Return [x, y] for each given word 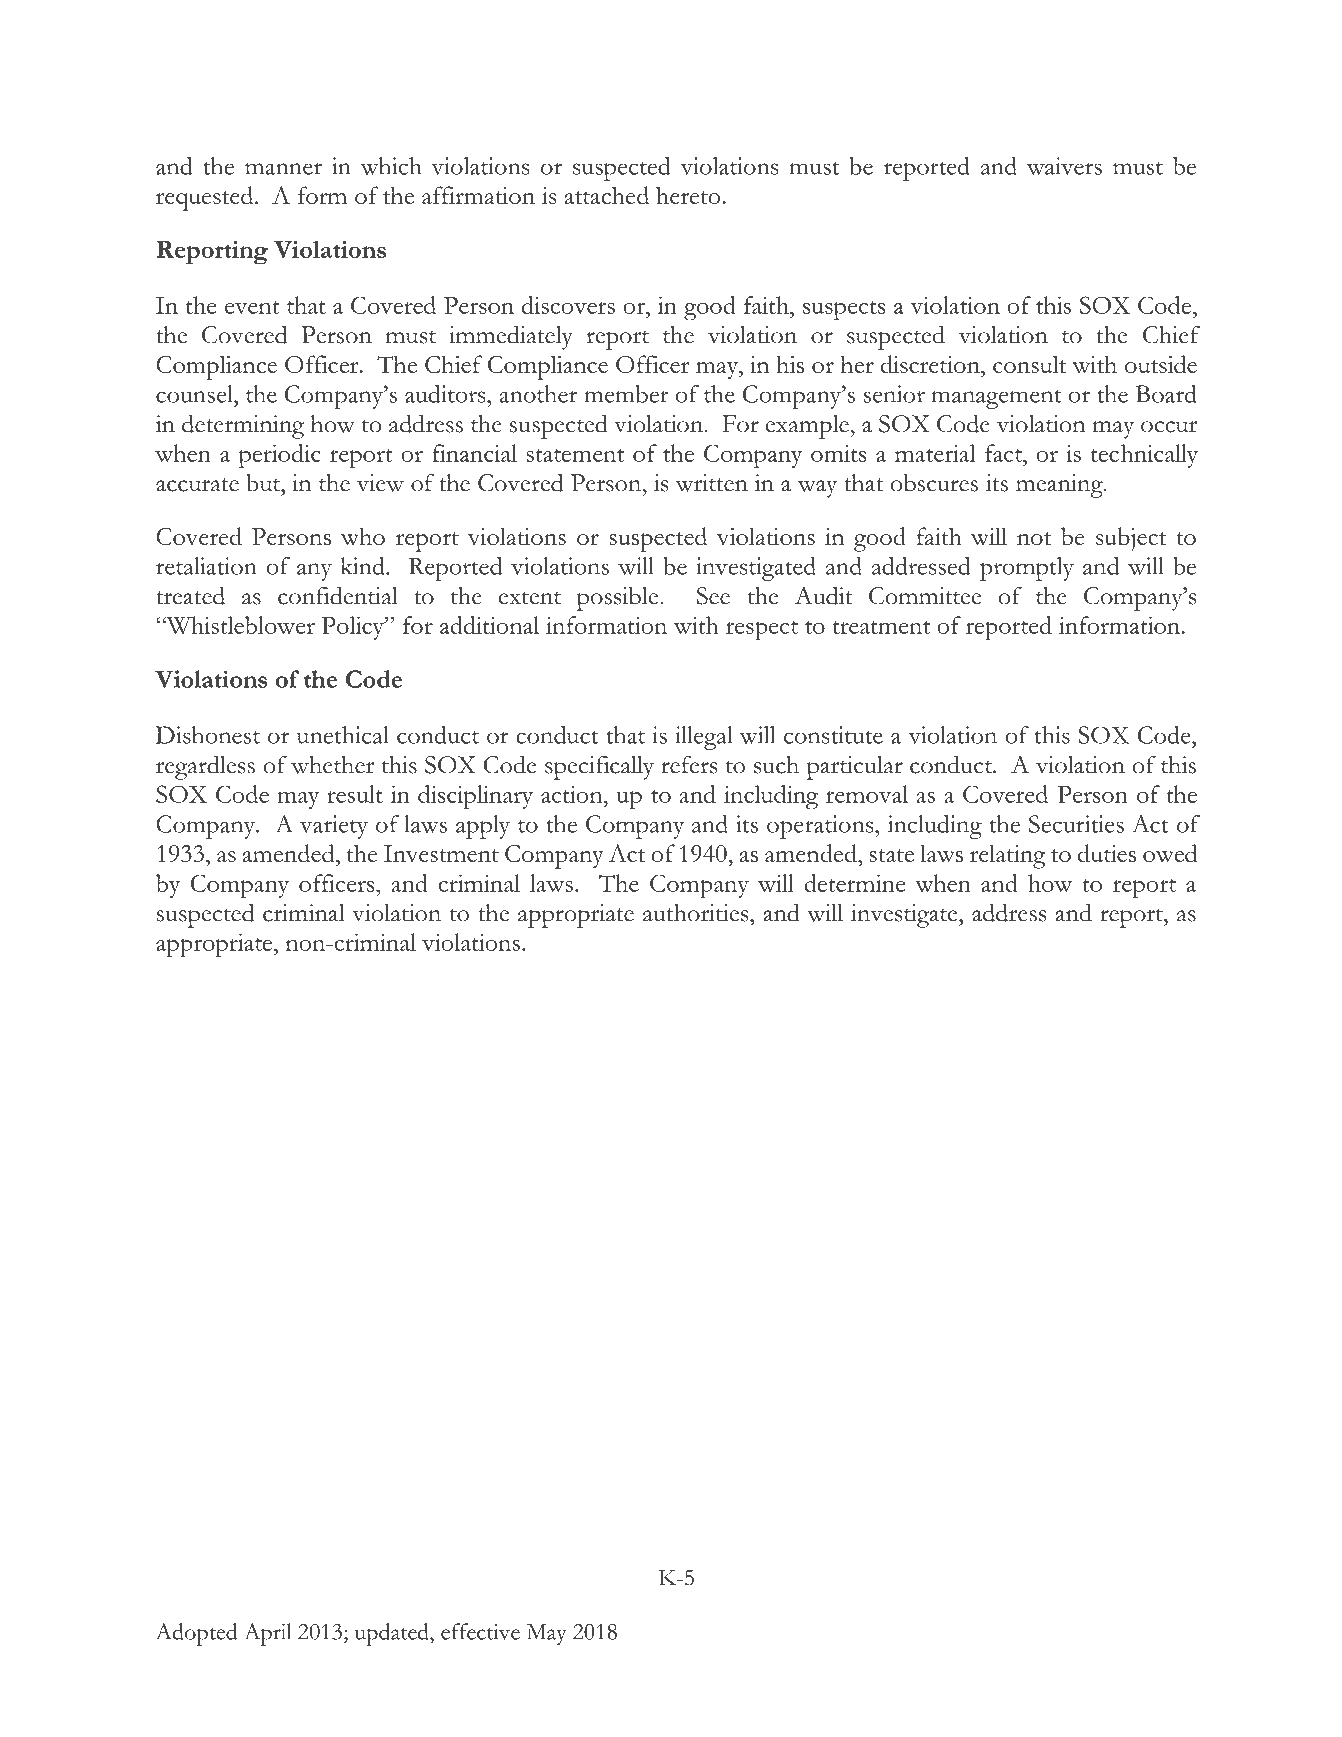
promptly [1027, 569]
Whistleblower [240, 625]
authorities [697, 913]
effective [480, 1631]
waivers [1064, 166]
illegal [704, 738]
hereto [688, 195]
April [268, 1634]
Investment [441, 853]
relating [1008, 856]
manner [283, 169]
